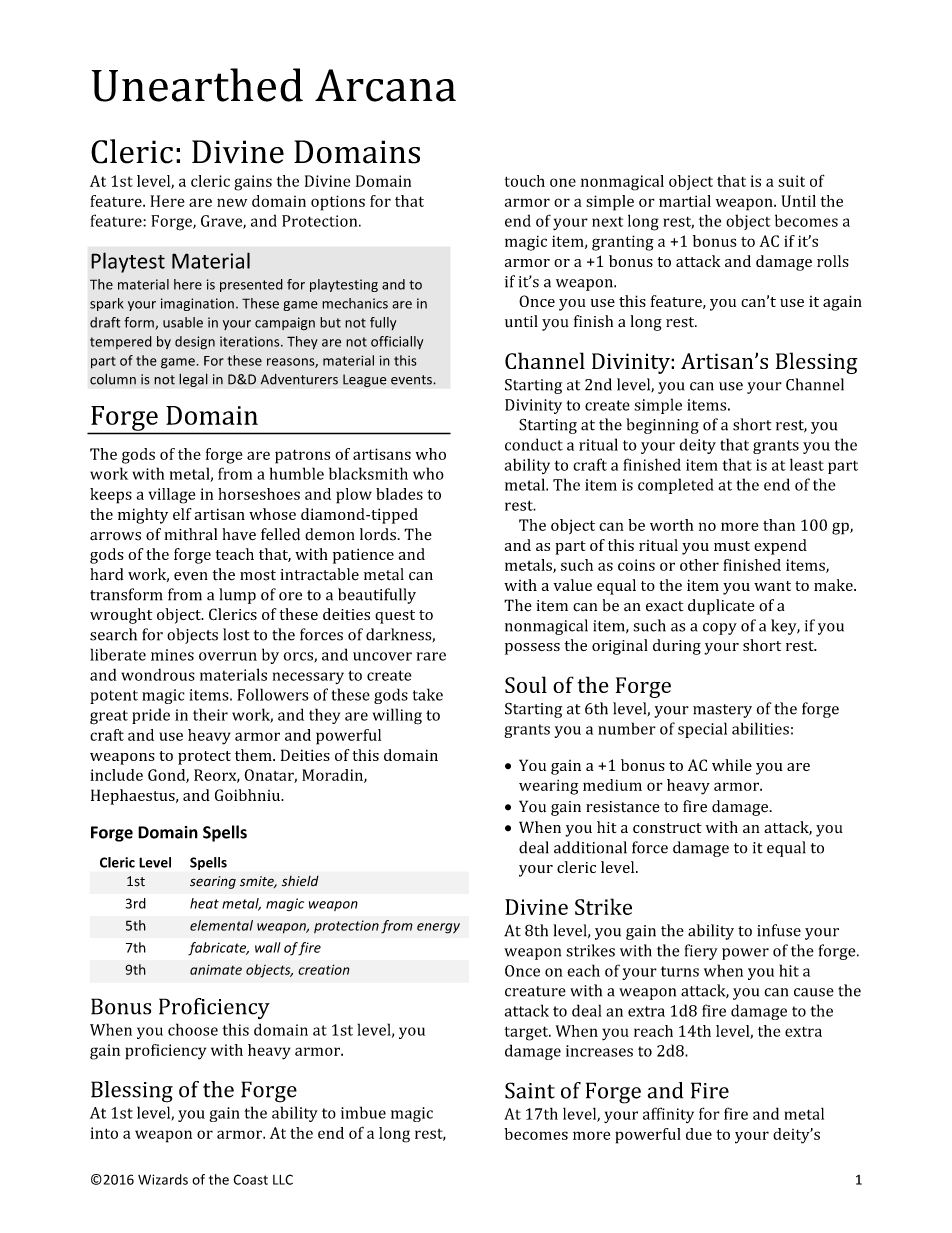 This document has height=1233, width=952. What do you see at coordinates (791, 181) in the document?
I see `suit` at bounding box center [791, 181].
